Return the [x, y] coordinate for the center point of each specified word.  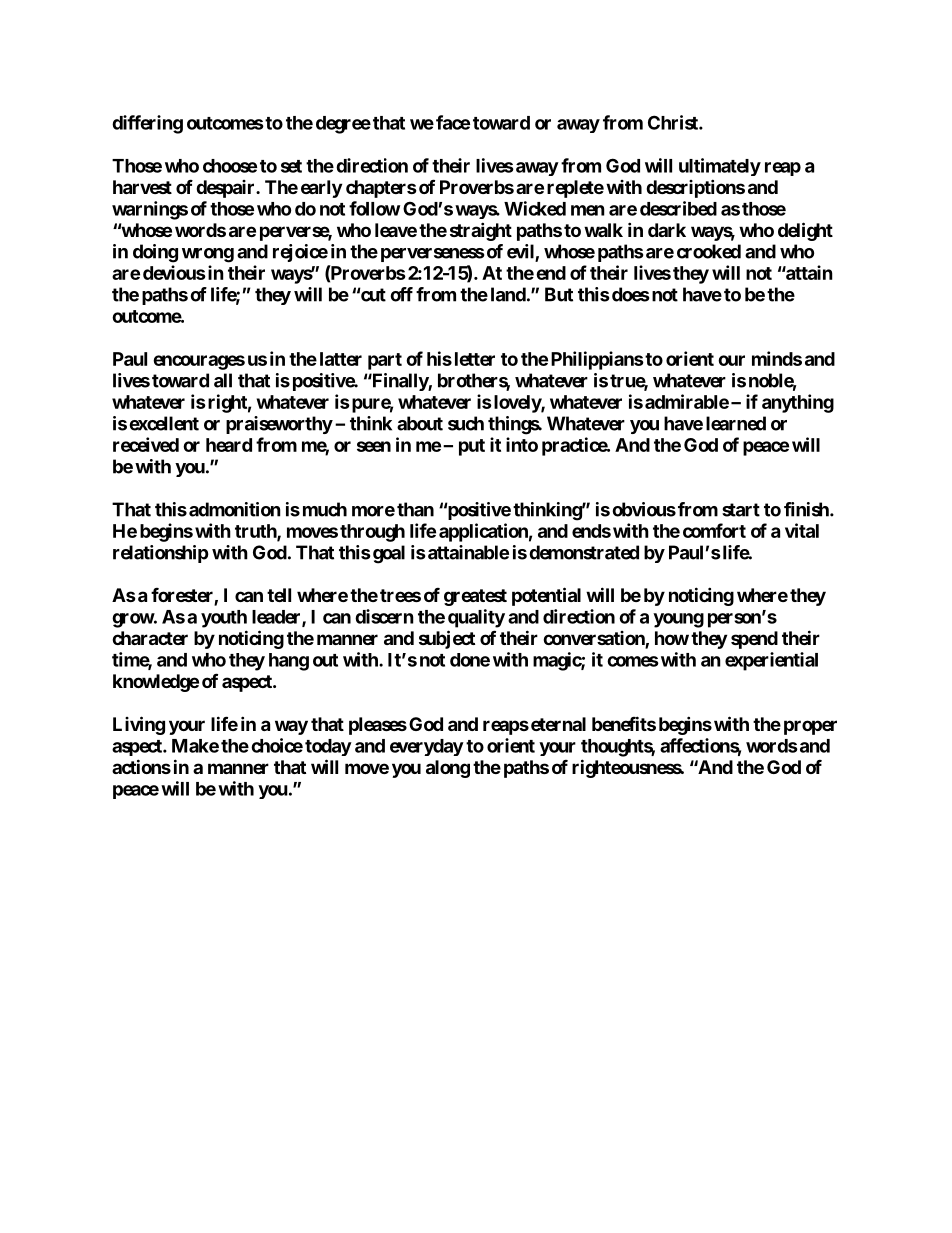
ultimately [720, 167]
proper [810, 727]
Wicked [535, 208]
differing [147, 124]
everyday [427, 747]
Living [139, 725]
